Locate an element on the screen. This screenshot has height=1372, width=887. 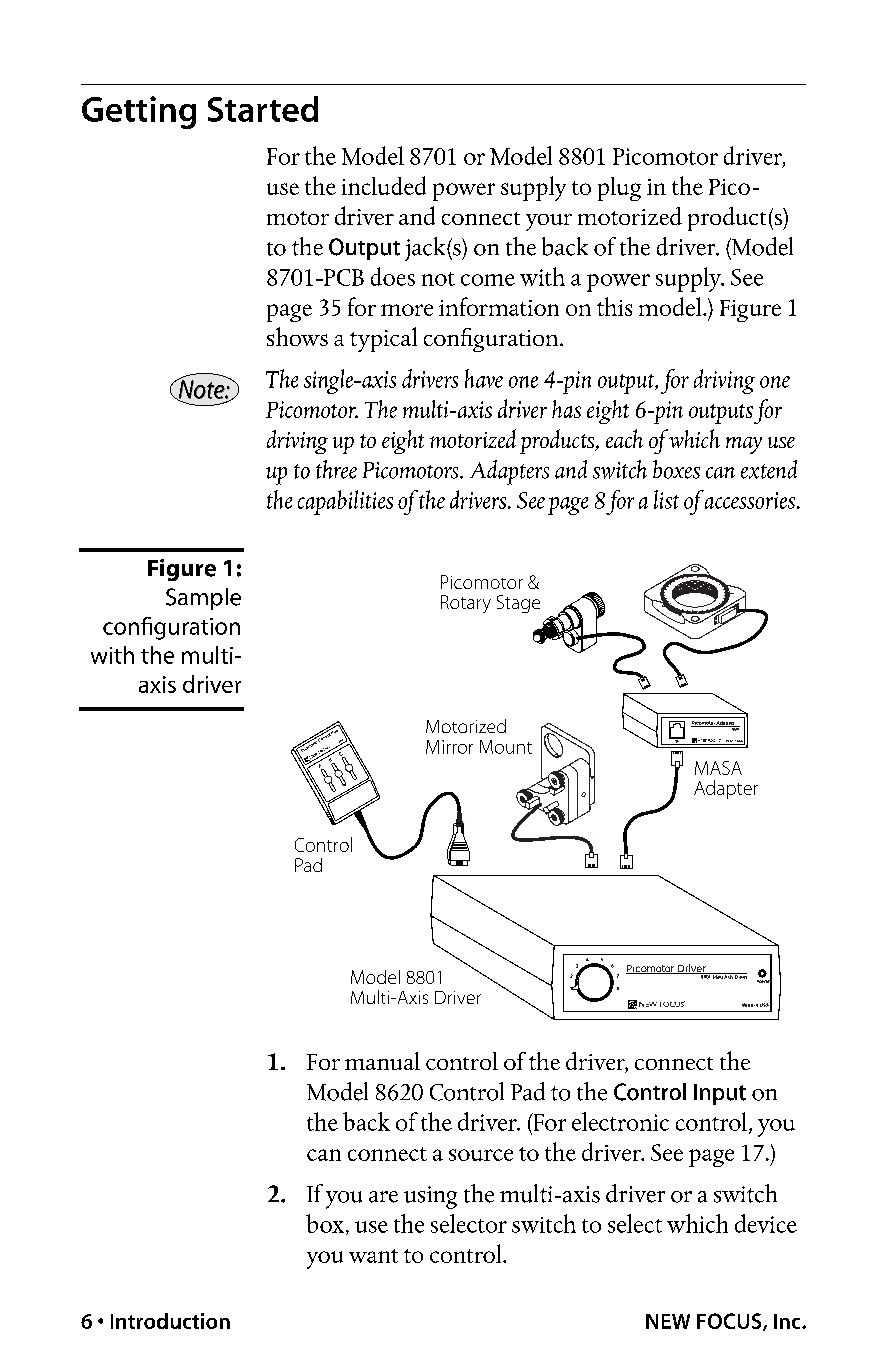
NEW is located at coordinates (668, 1321).
